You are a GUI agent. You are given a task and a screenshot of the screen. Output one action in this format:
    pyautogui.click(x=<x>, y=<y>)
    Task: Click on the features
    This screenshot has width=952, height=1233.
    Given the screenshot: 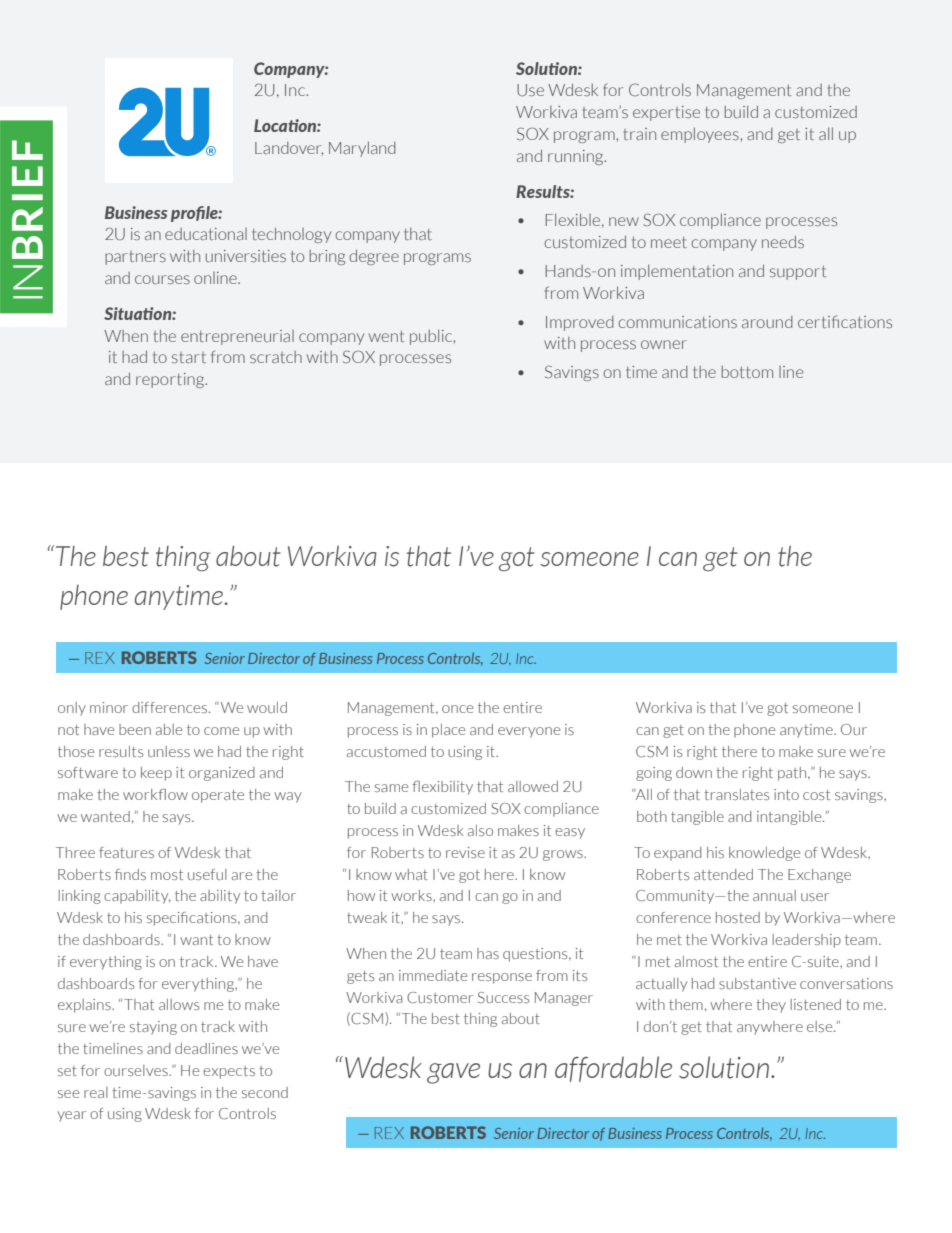 What is the action you would take?
    pyautogui.click(x=126, y=852)
